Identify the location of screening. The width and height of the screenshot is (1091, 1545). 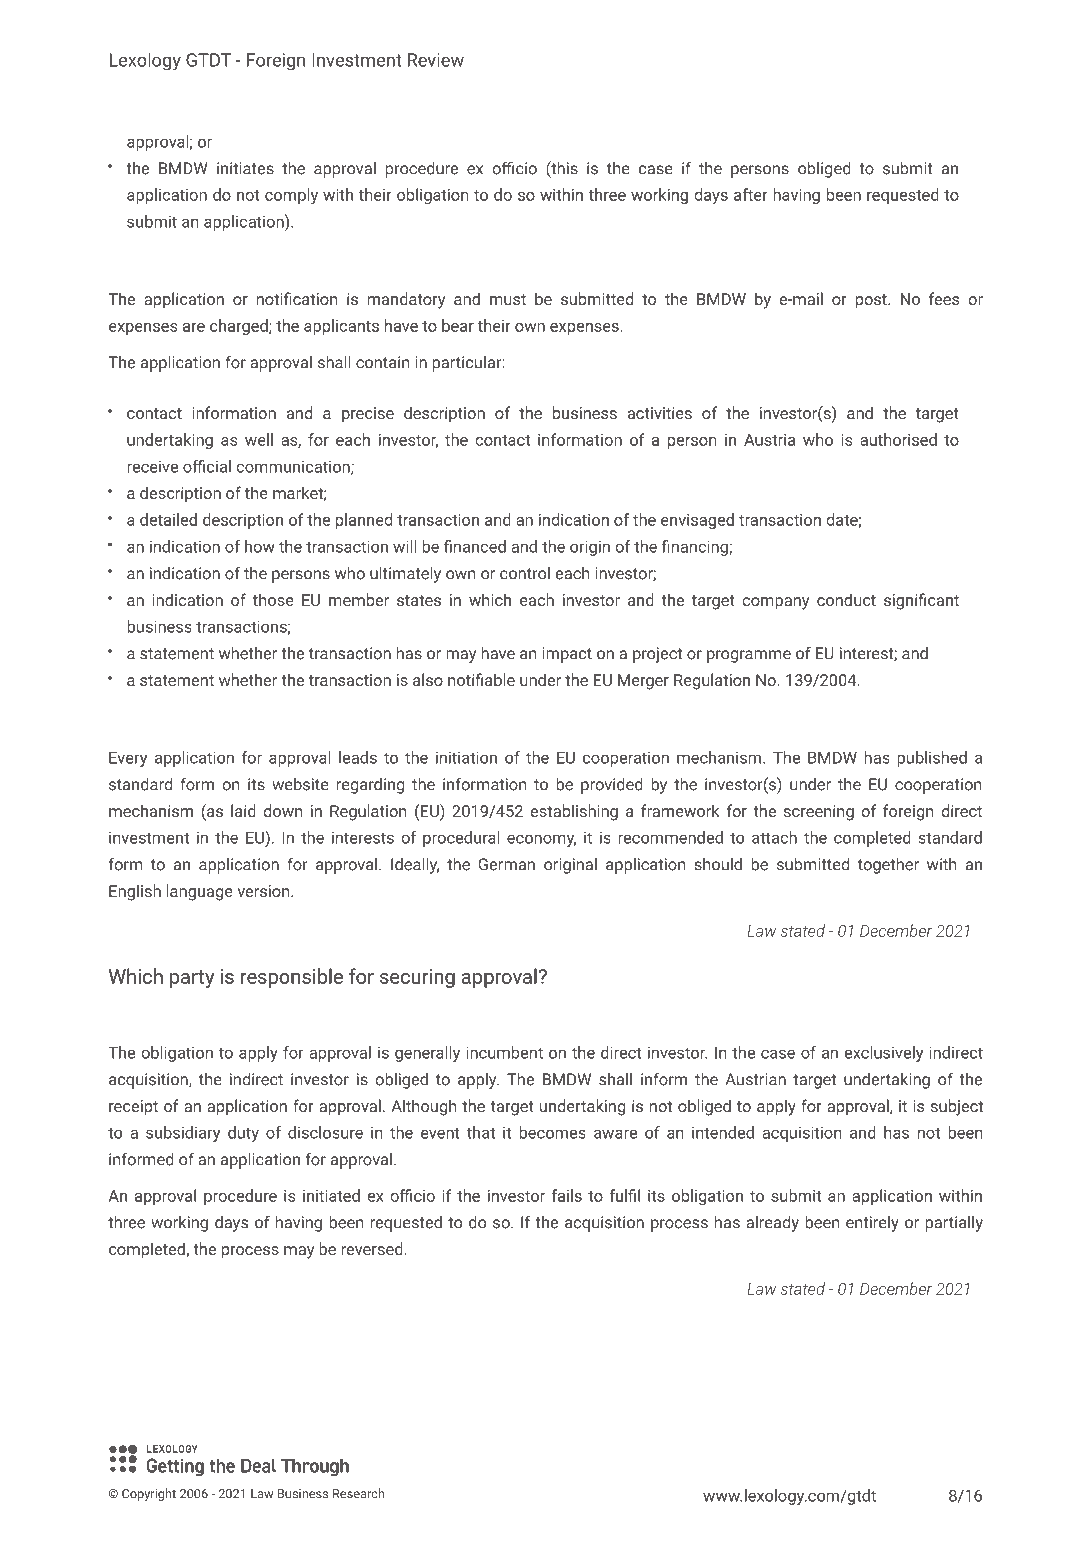
(819, 813).
